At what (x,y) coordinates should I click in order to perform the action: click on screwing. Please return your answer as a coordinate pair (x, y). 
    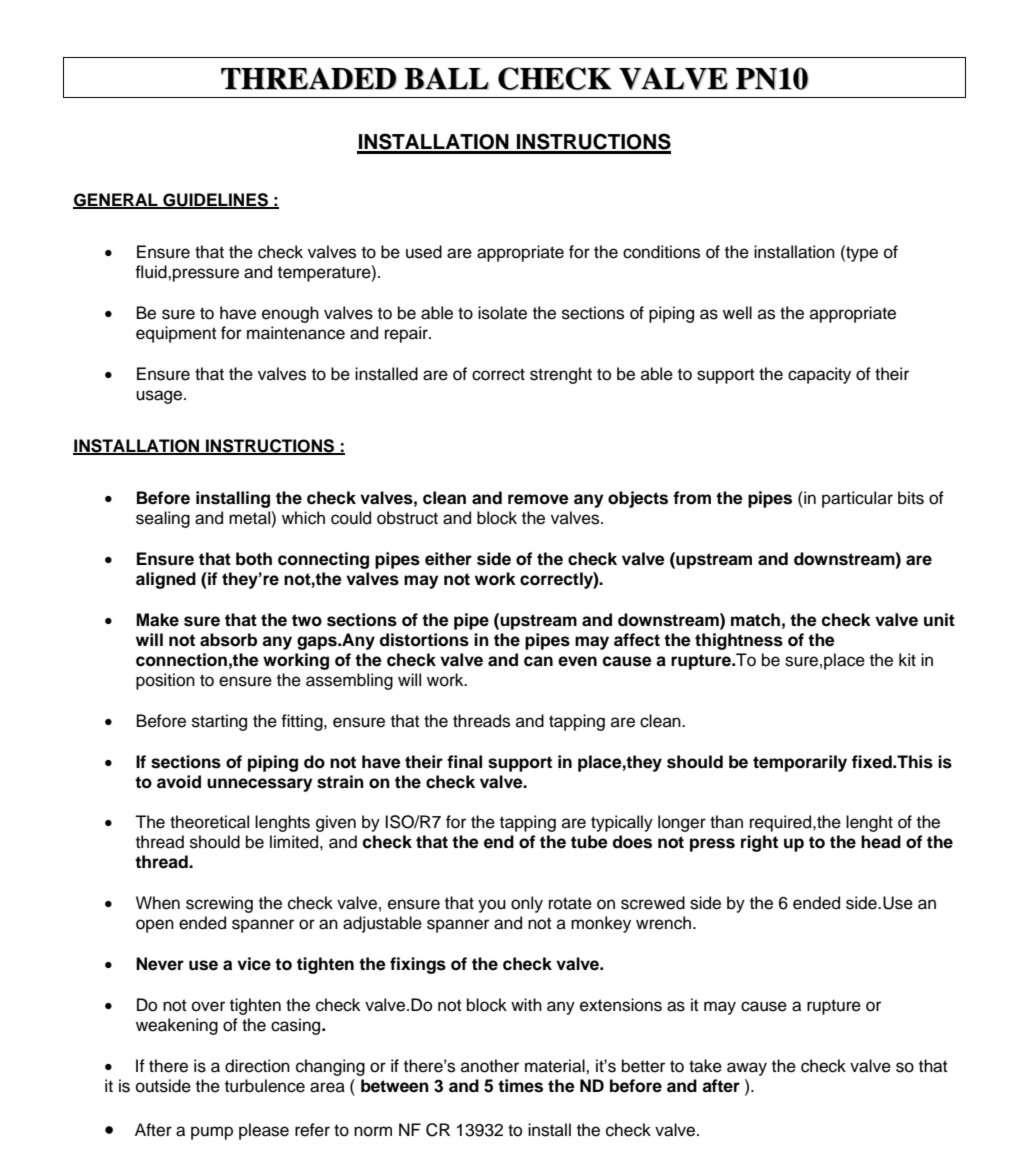
    Looking at the image, I should click on (219, 904).
